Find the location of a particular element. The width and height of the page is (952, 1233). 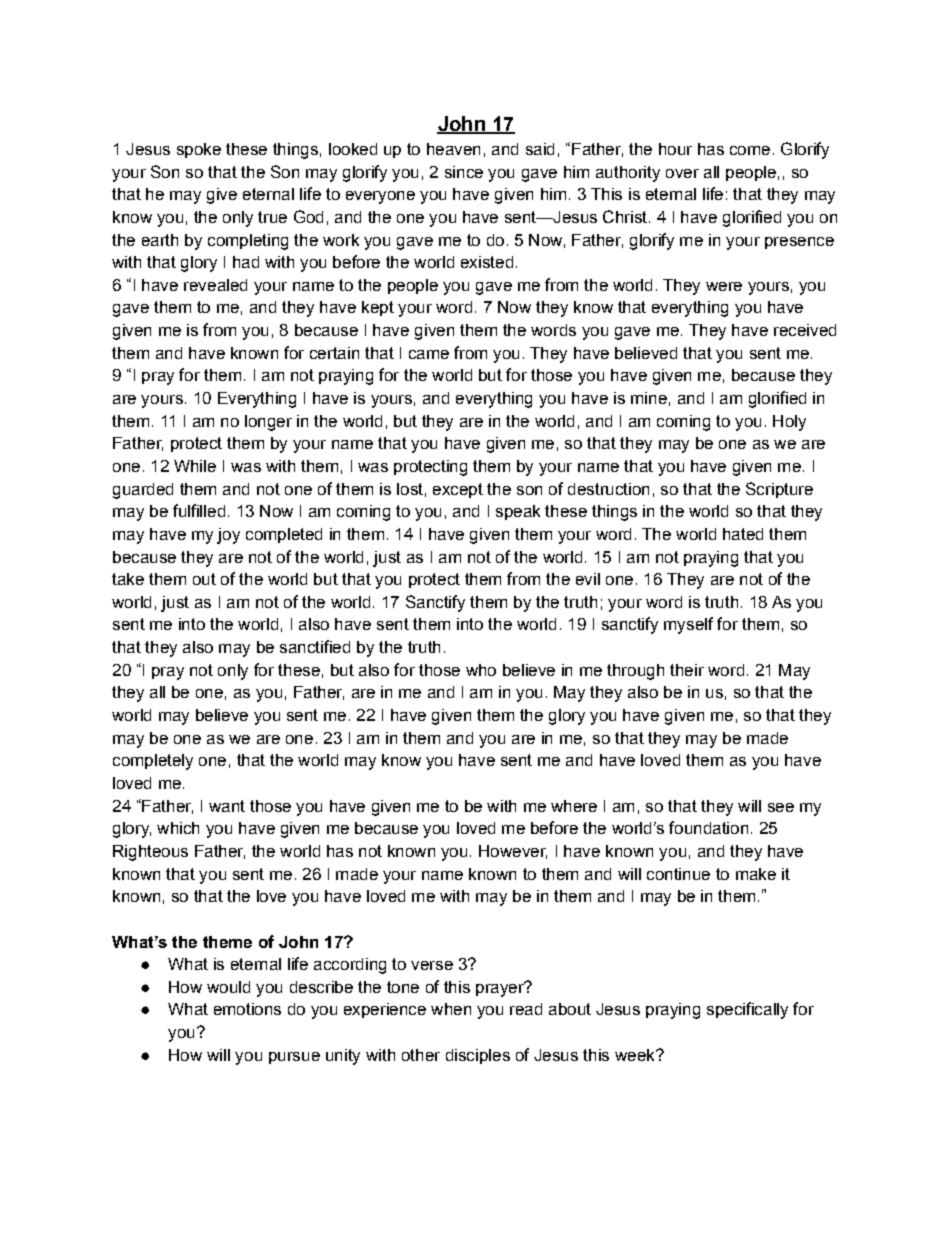

myself is located at coordinates (688, 625).
